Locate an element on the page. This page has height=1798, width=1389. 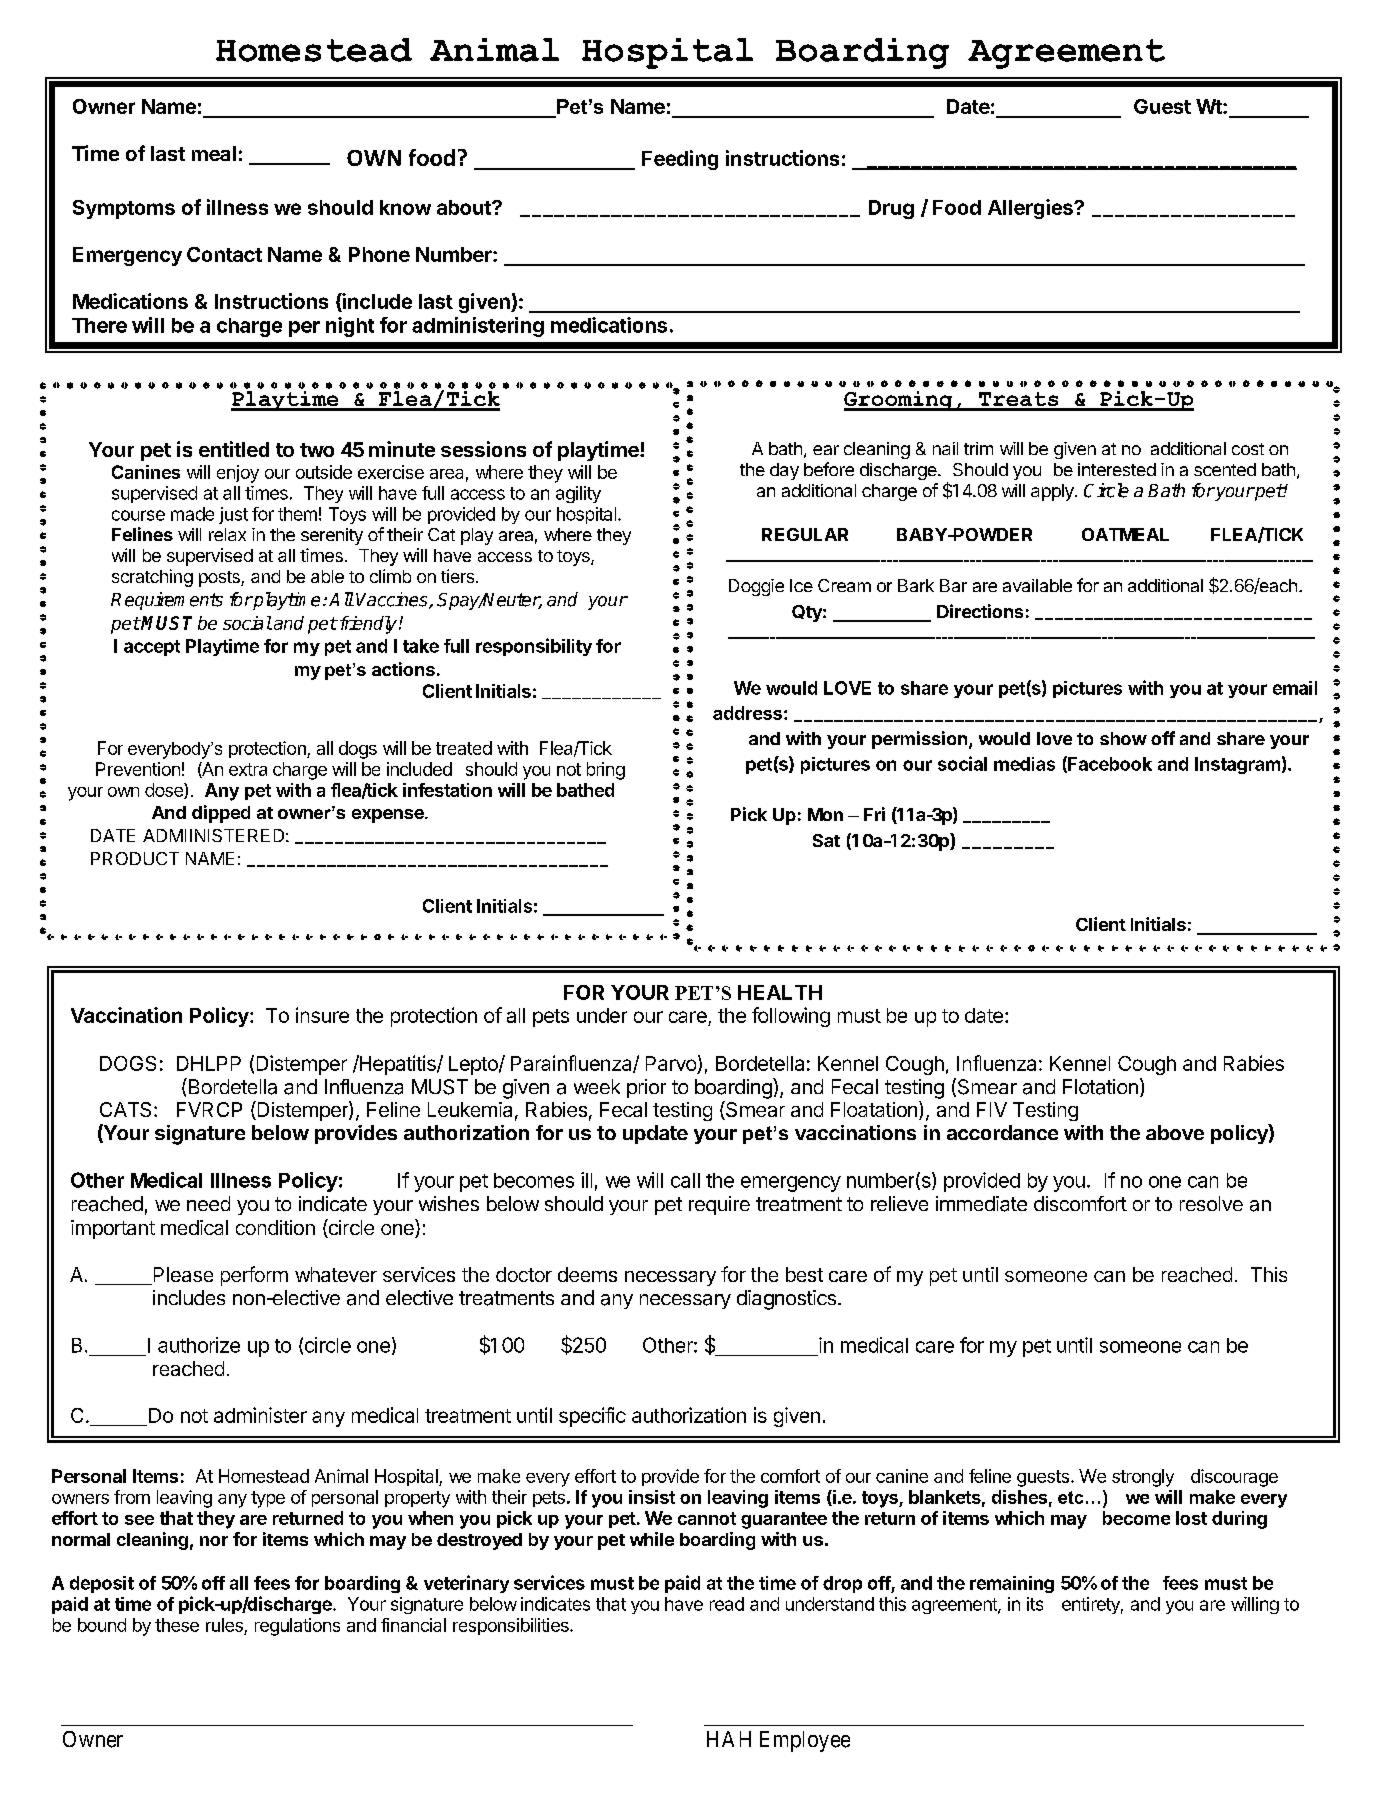
posts is located at coordinates (220, 579).
